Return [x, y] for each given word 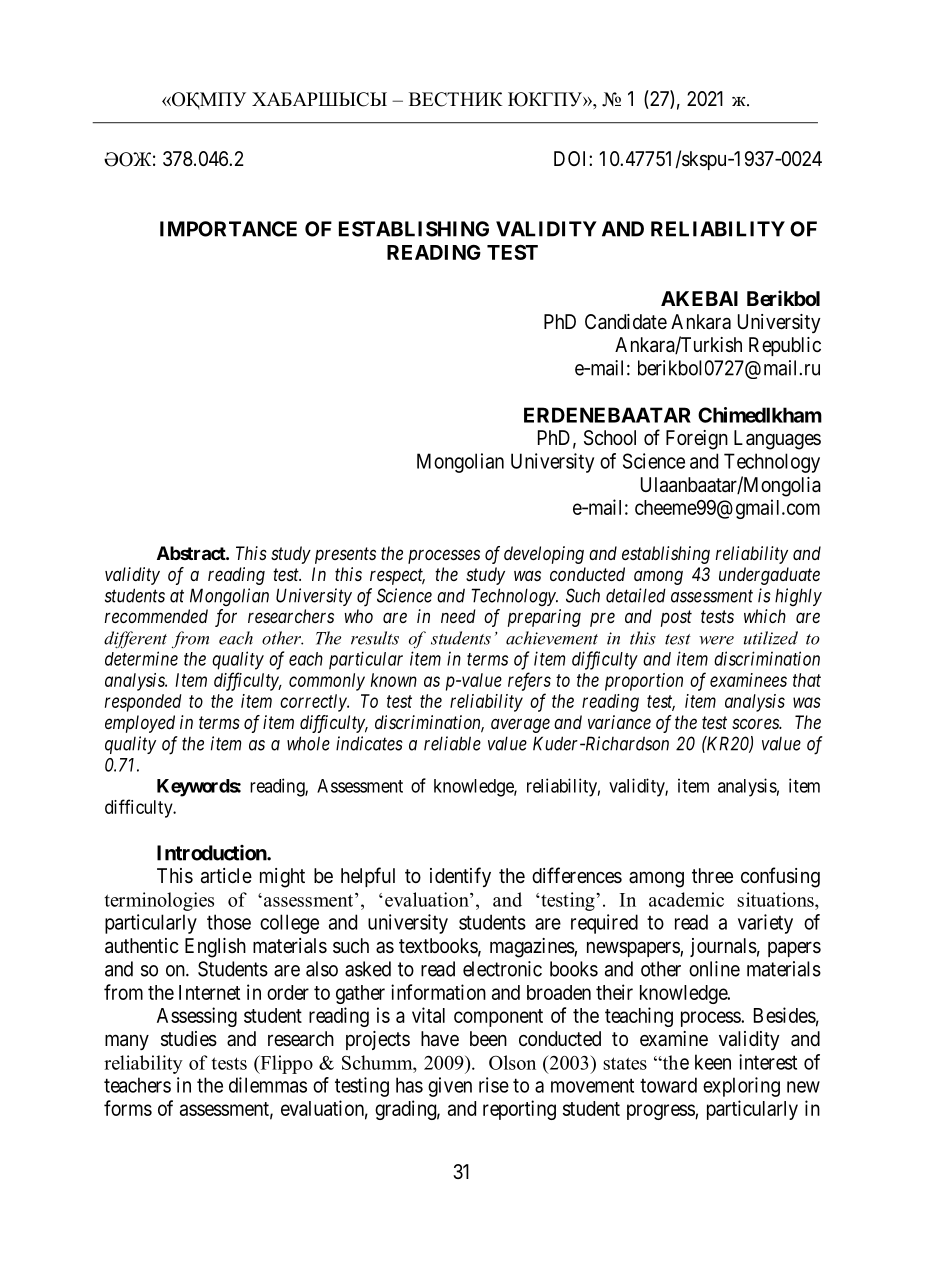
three [712, 875]
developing [544, 555]
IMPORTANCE [228, 229]
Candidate [626, 322]
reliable [452, 743]
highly [798, 597]
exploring [741, 1087]
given [450, 1087]
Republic [785, 346]
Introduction [212, 853]
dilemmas [268, 1085]
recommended [156, 616]
